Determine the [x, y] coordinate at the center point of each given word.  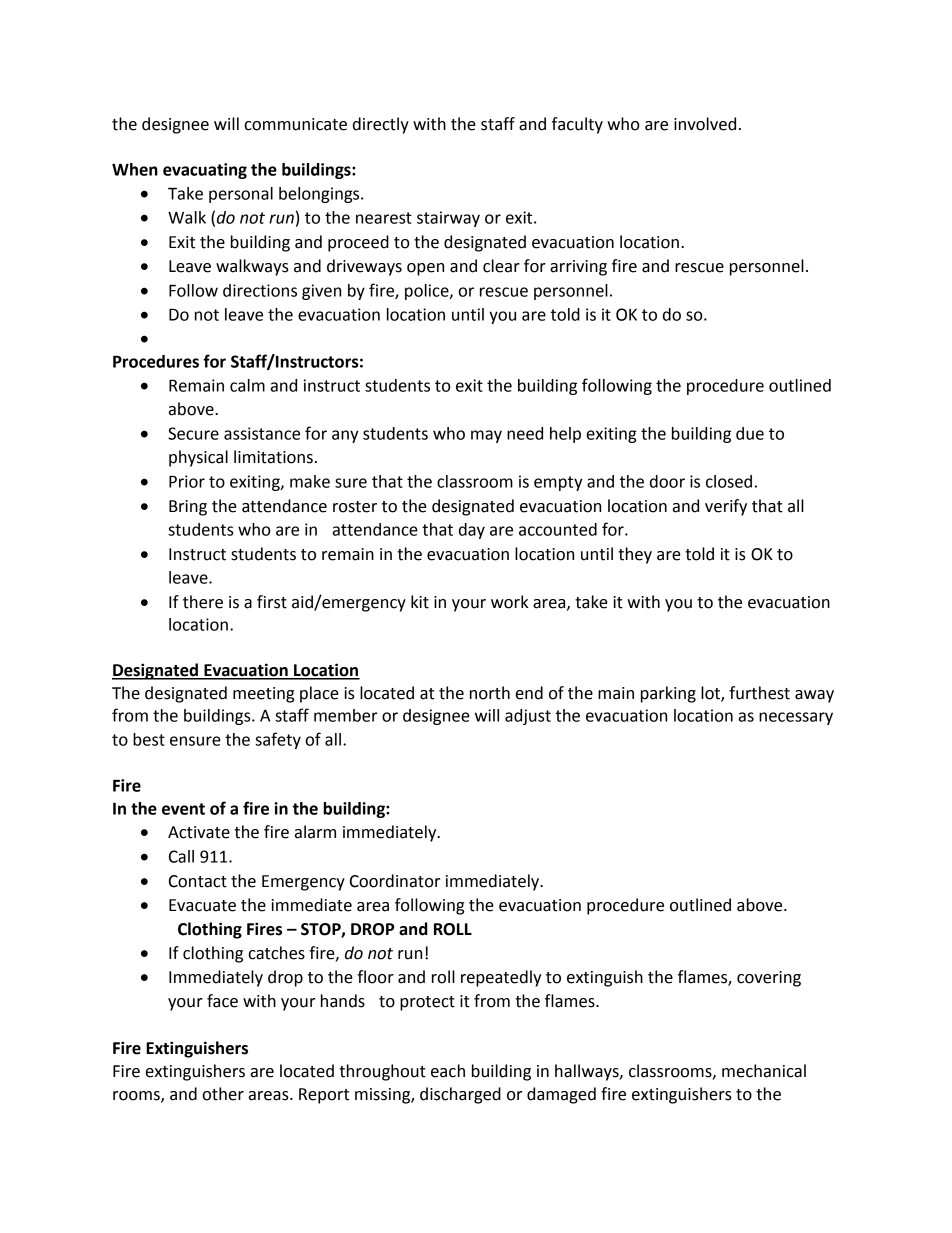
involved [705, 124]
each [448, 1071]
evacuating [205, 171]
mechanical [764, 1071]
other [223, 1094]
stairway [448, 219]
